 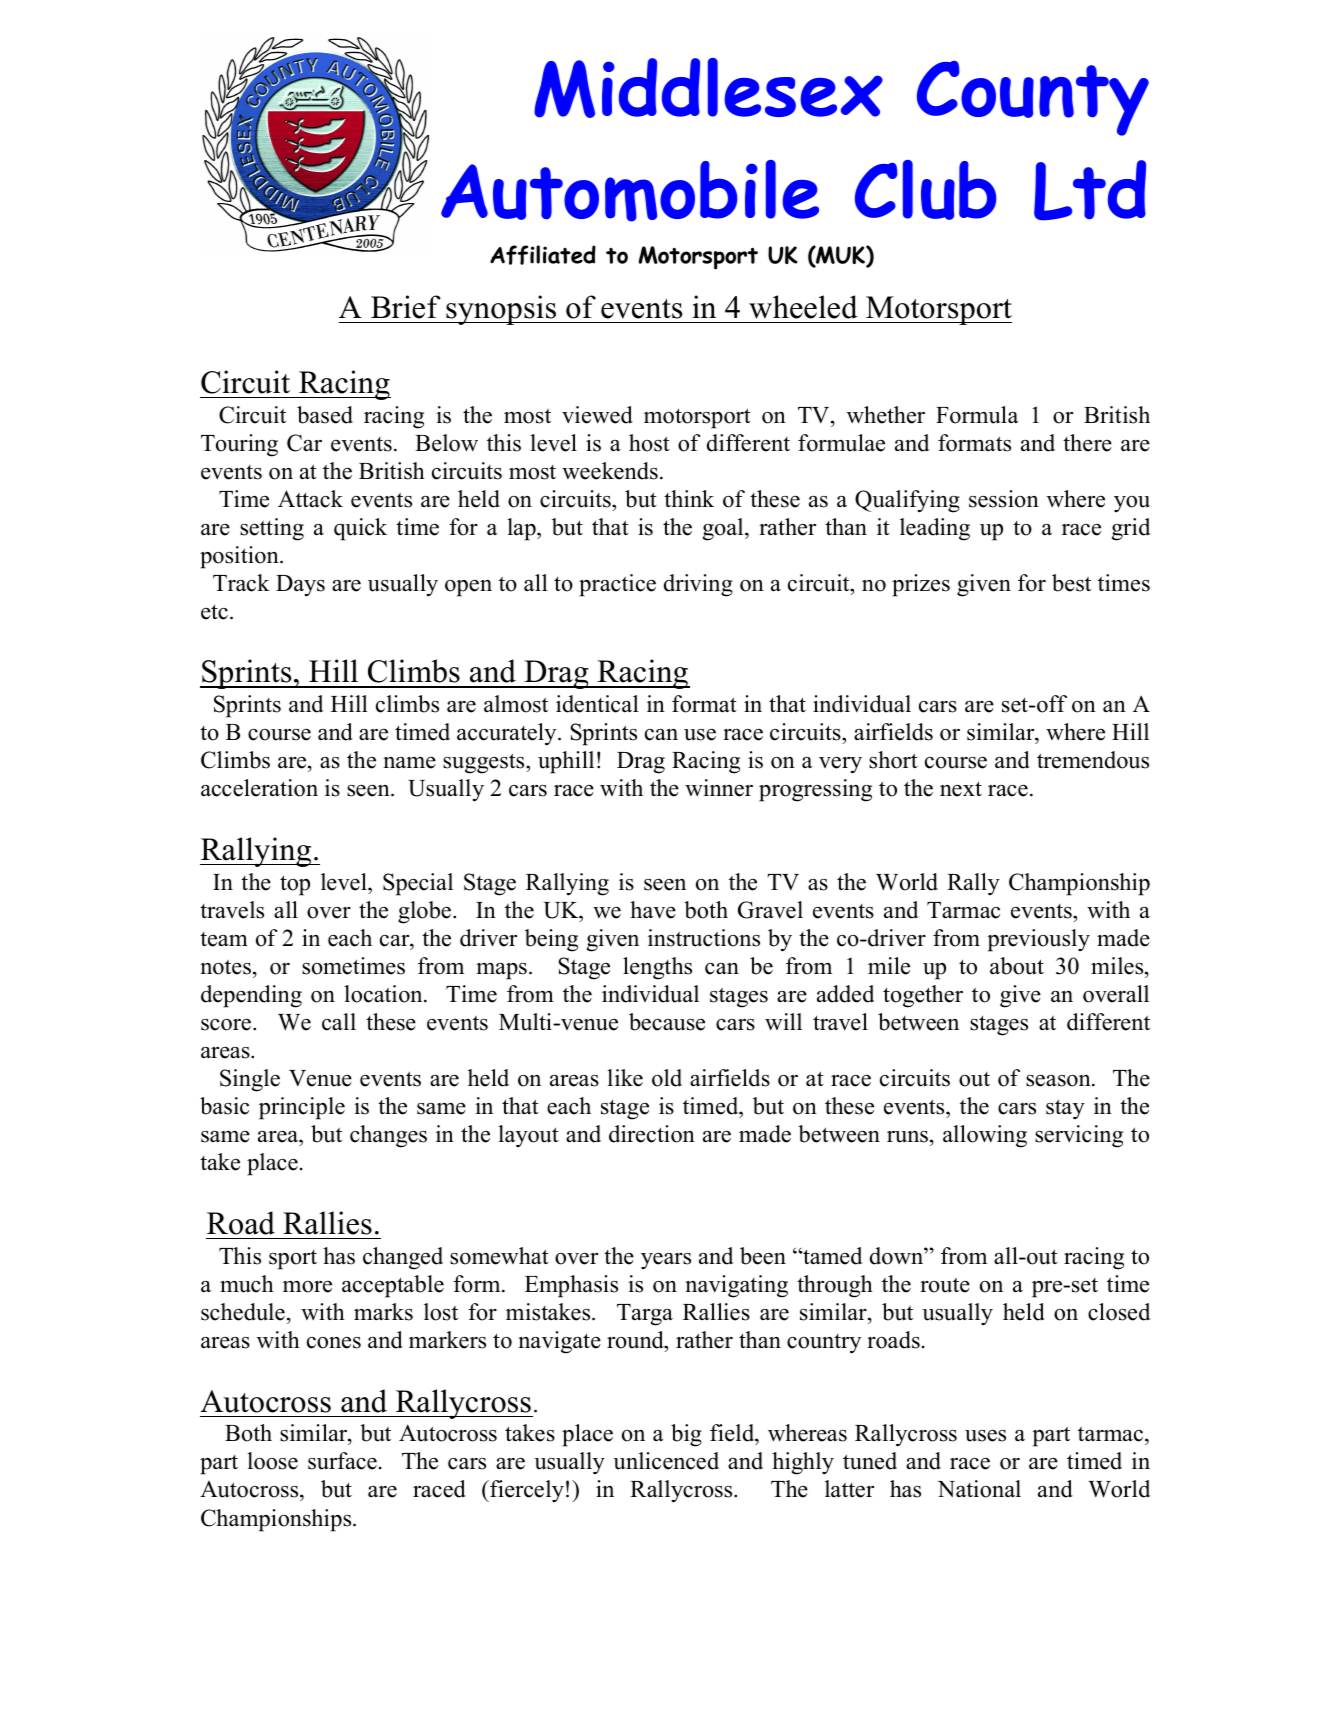 I want to click on County, so click(x=1033, y=98).
